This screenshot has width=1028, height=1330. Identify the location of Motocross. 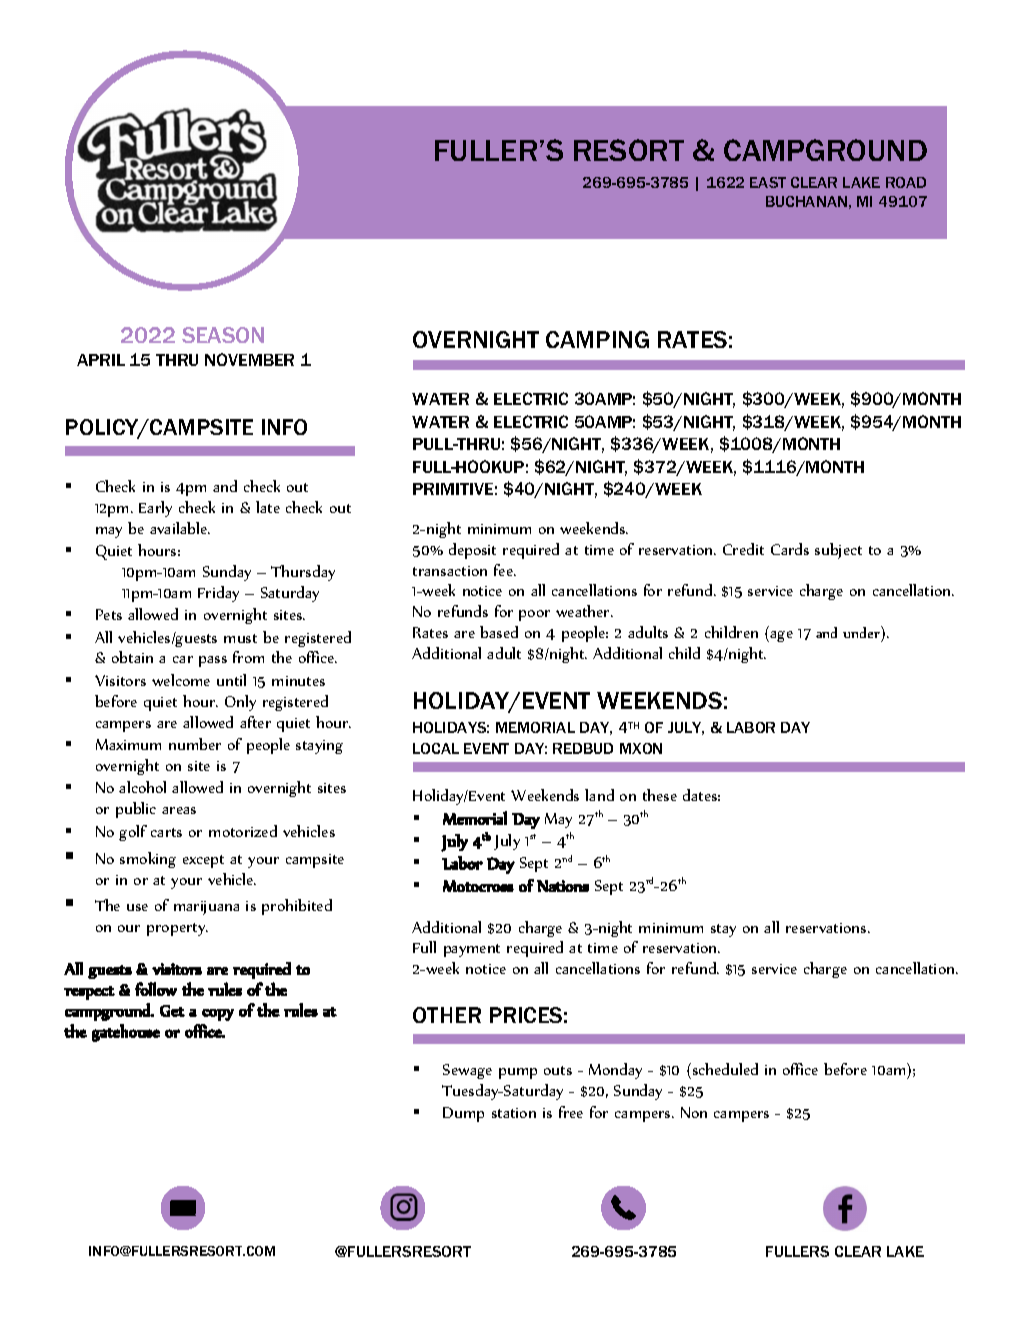
(478, 886).
